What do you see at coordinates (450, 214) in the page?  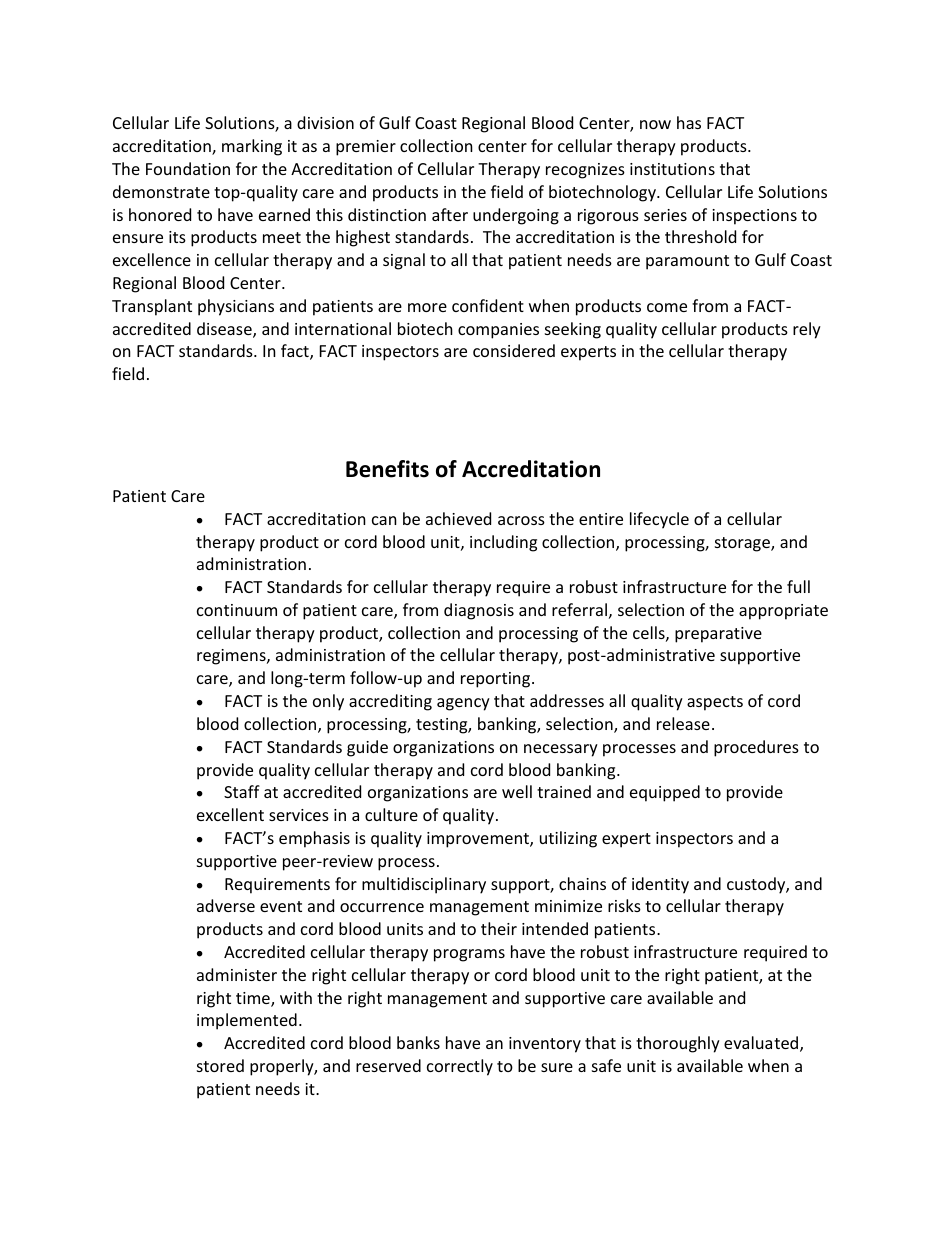 I see `after` at bounding box center [450, 214].
